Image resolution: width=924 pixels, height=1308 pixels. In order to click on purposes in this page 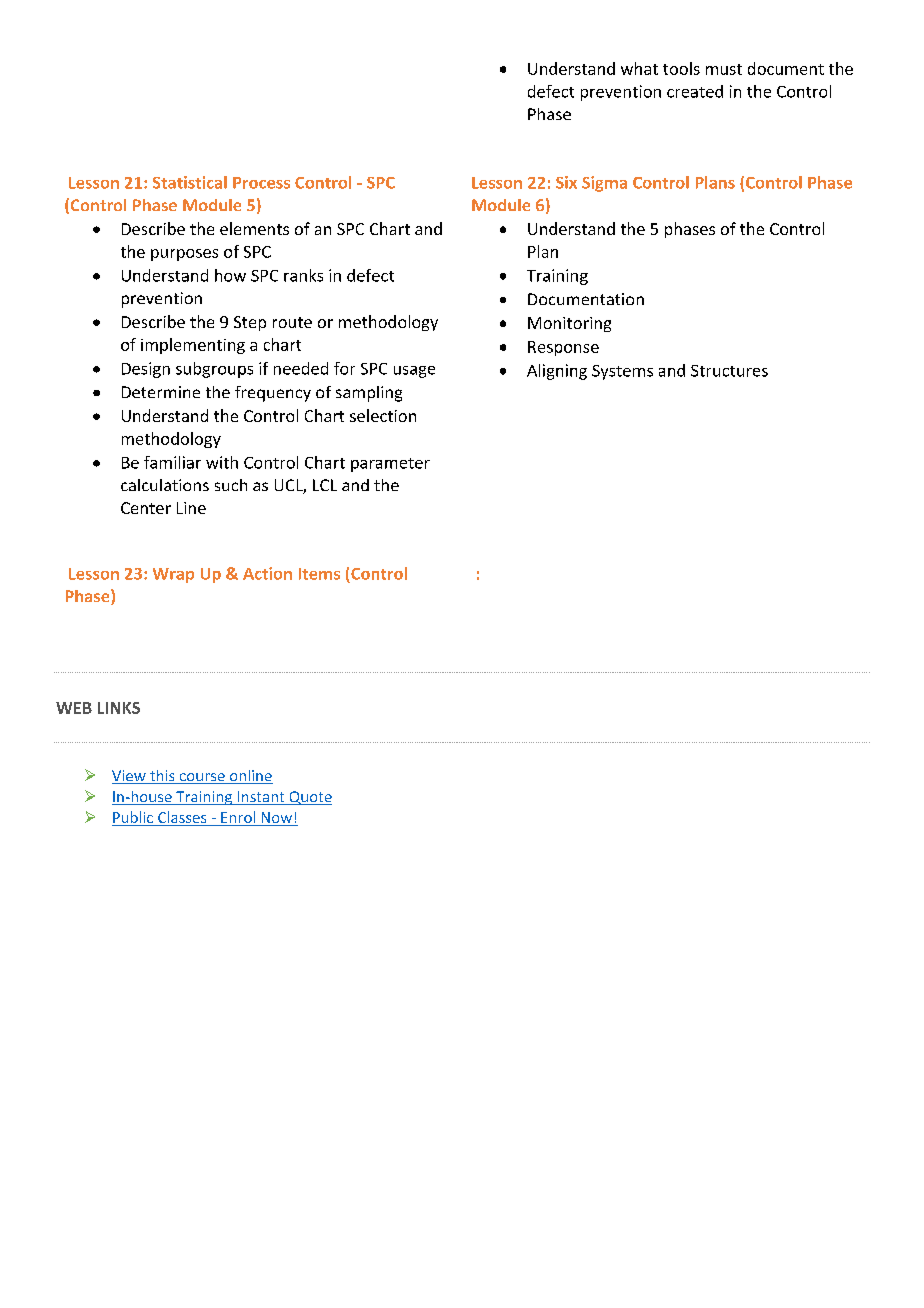, I will do `click(184, 255)`.
